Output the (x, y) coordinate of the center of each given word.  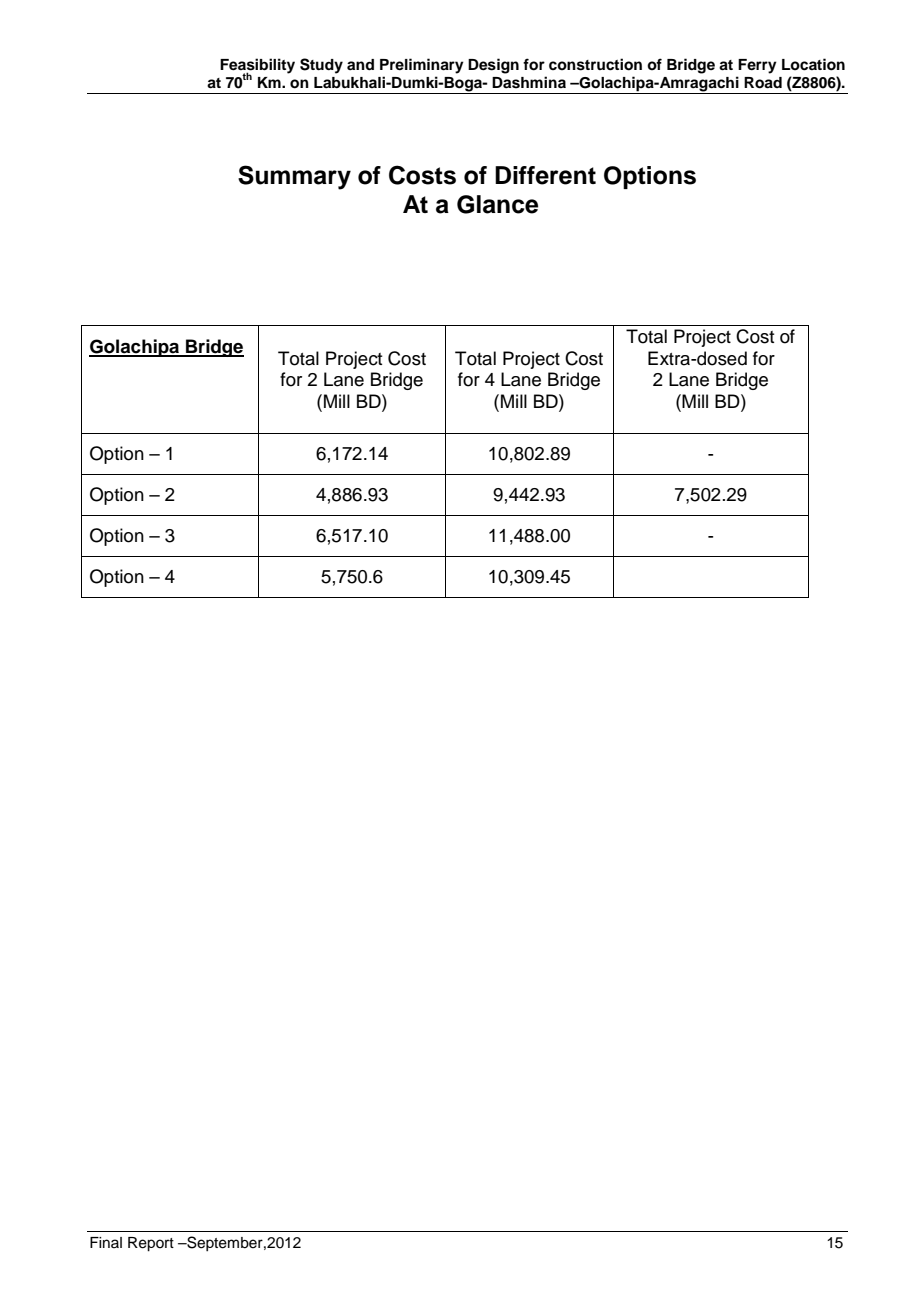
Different (545, 175)
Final (106, 1242)
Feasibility (257, 67)
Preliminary (422, 66)
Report (151, 1244)
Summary (294, 177)
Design (493, 66)
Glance (497, 204)
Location (813, 64)
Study (321, 66)
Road (763, 83)
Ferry (757, 66)
